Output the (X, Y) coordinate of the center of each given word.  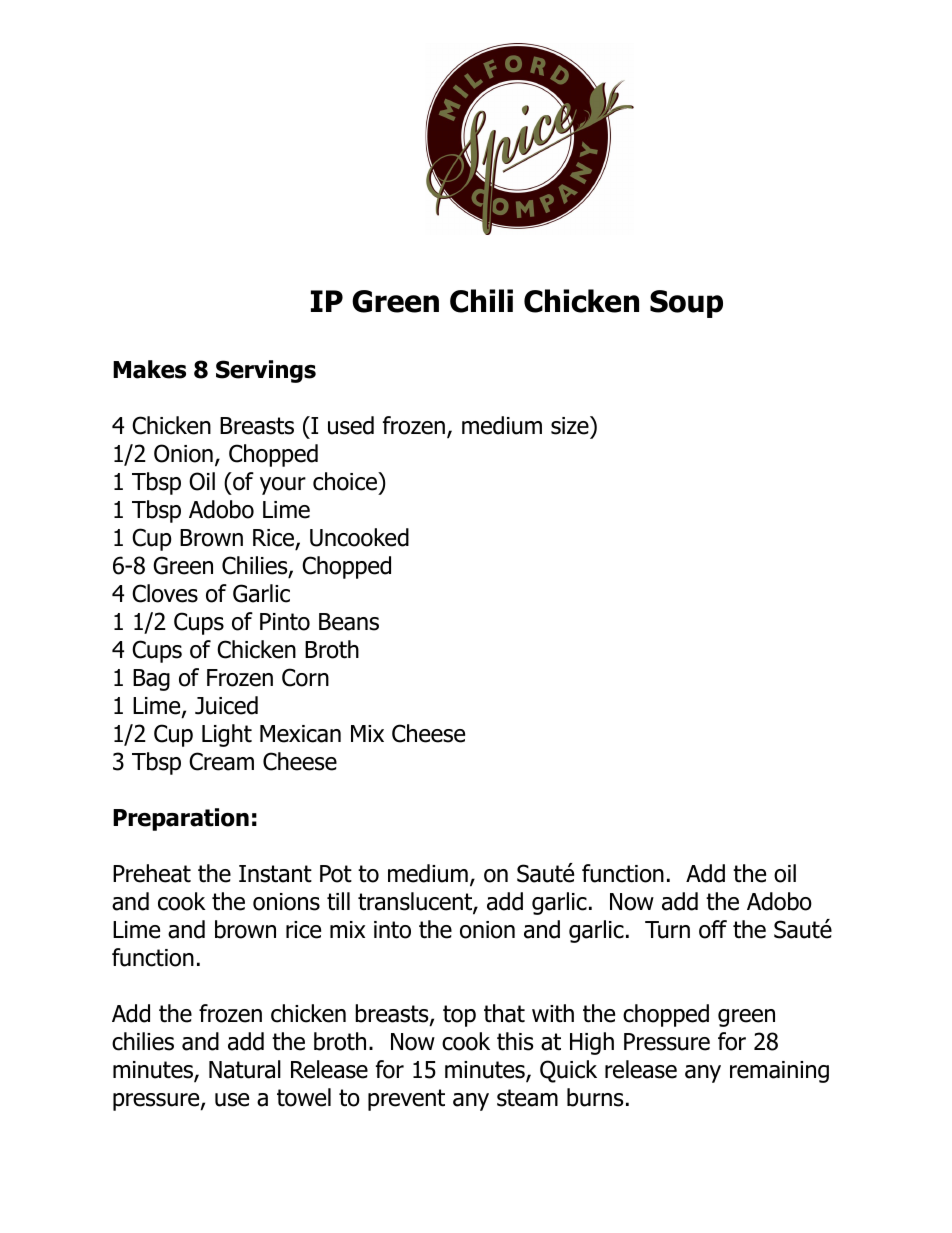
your (283, 486)
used (351, 425)
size (571, 425)
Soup (686, 304)
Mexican (300, 734)
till (338, 901)
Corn (305, 677)
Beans (349, 622)
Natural (245, 1069)
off (713, 929)
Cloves (165, 593)
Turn (667, 930)
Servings (266, 371)
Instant (275, 874)
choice (346, 481)
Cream (221, 761)
